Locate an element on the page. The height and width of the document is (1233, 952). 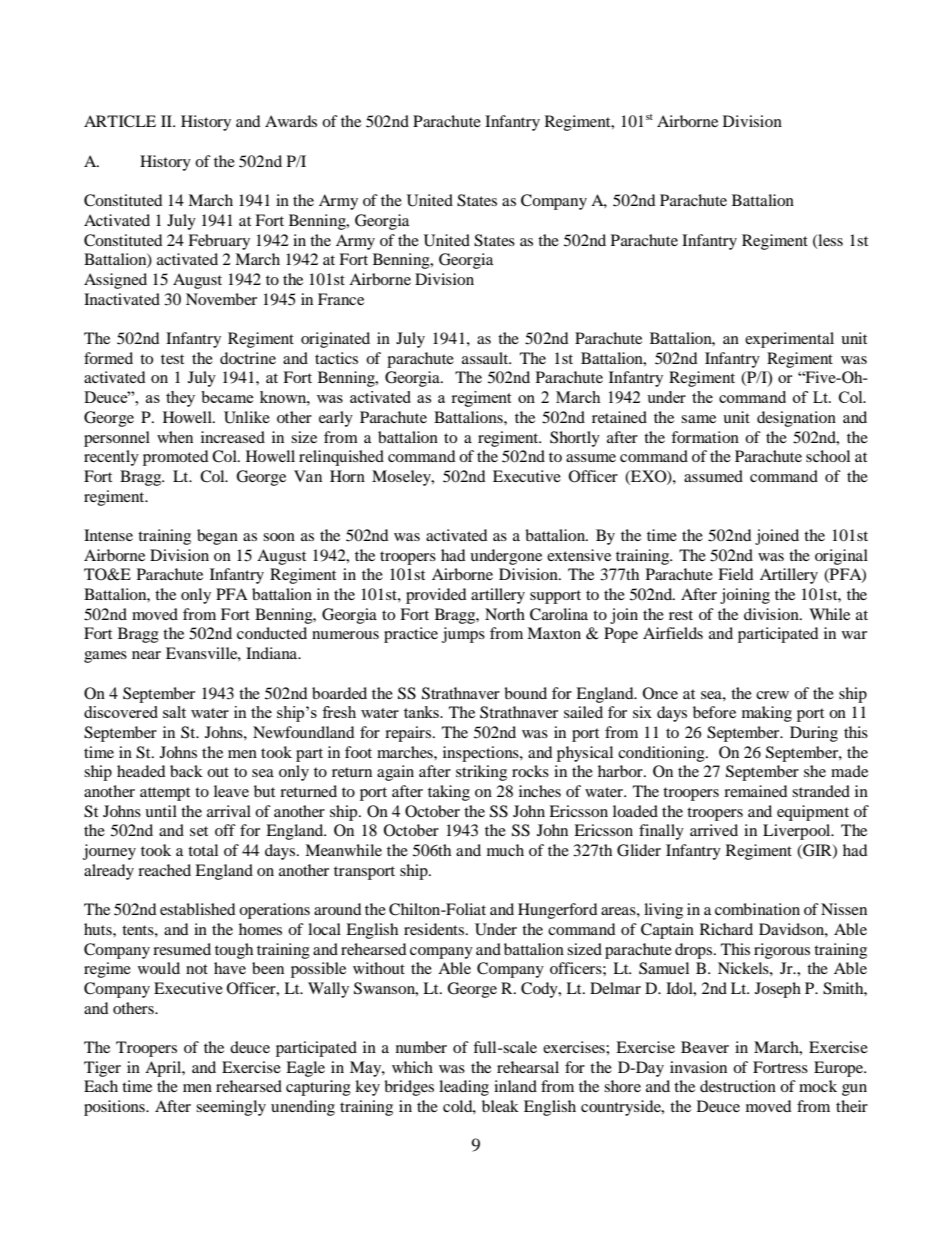
promoted is located at coordinates (176, 458).
